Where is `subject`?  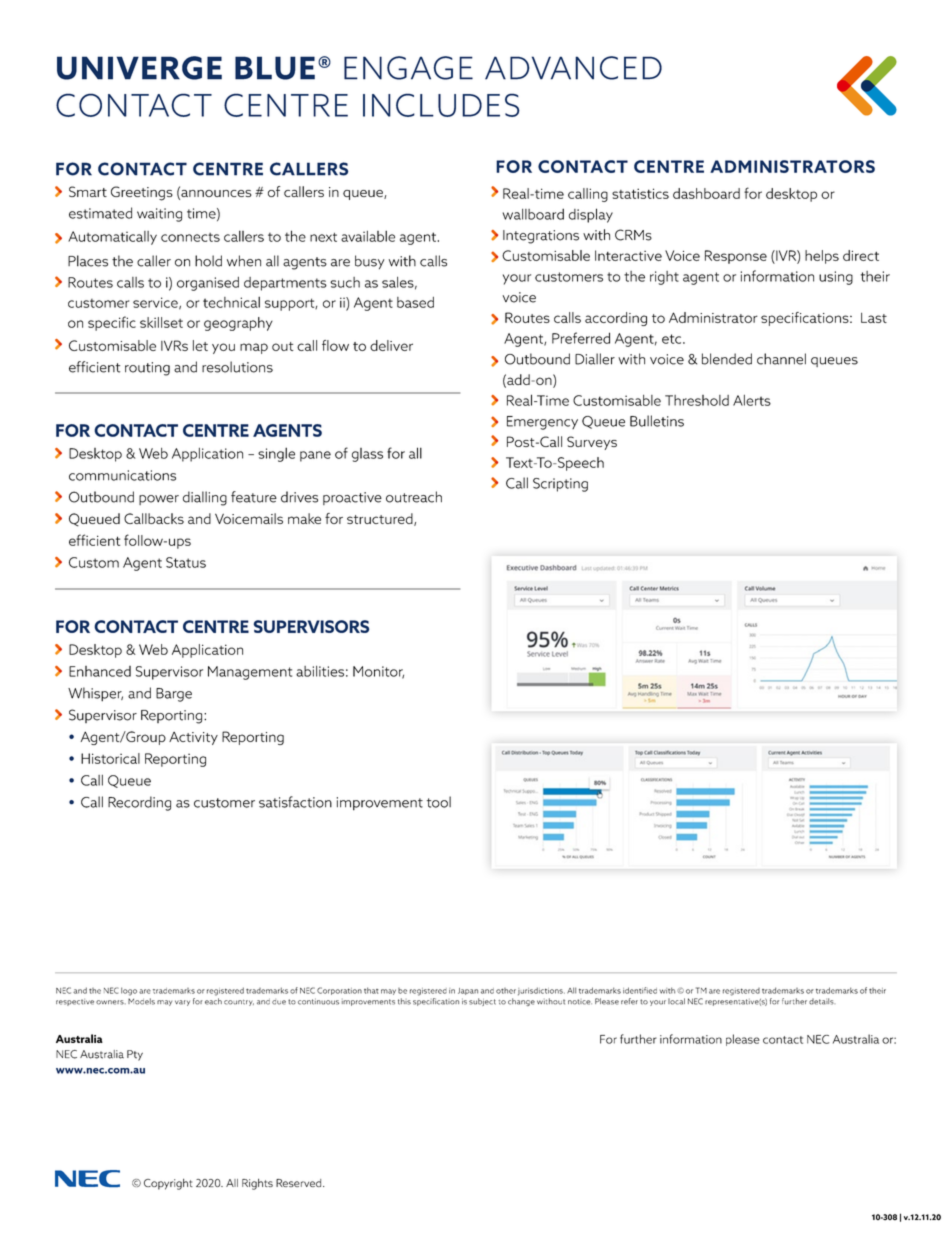
subject is located at coordinates (482, 1002).
